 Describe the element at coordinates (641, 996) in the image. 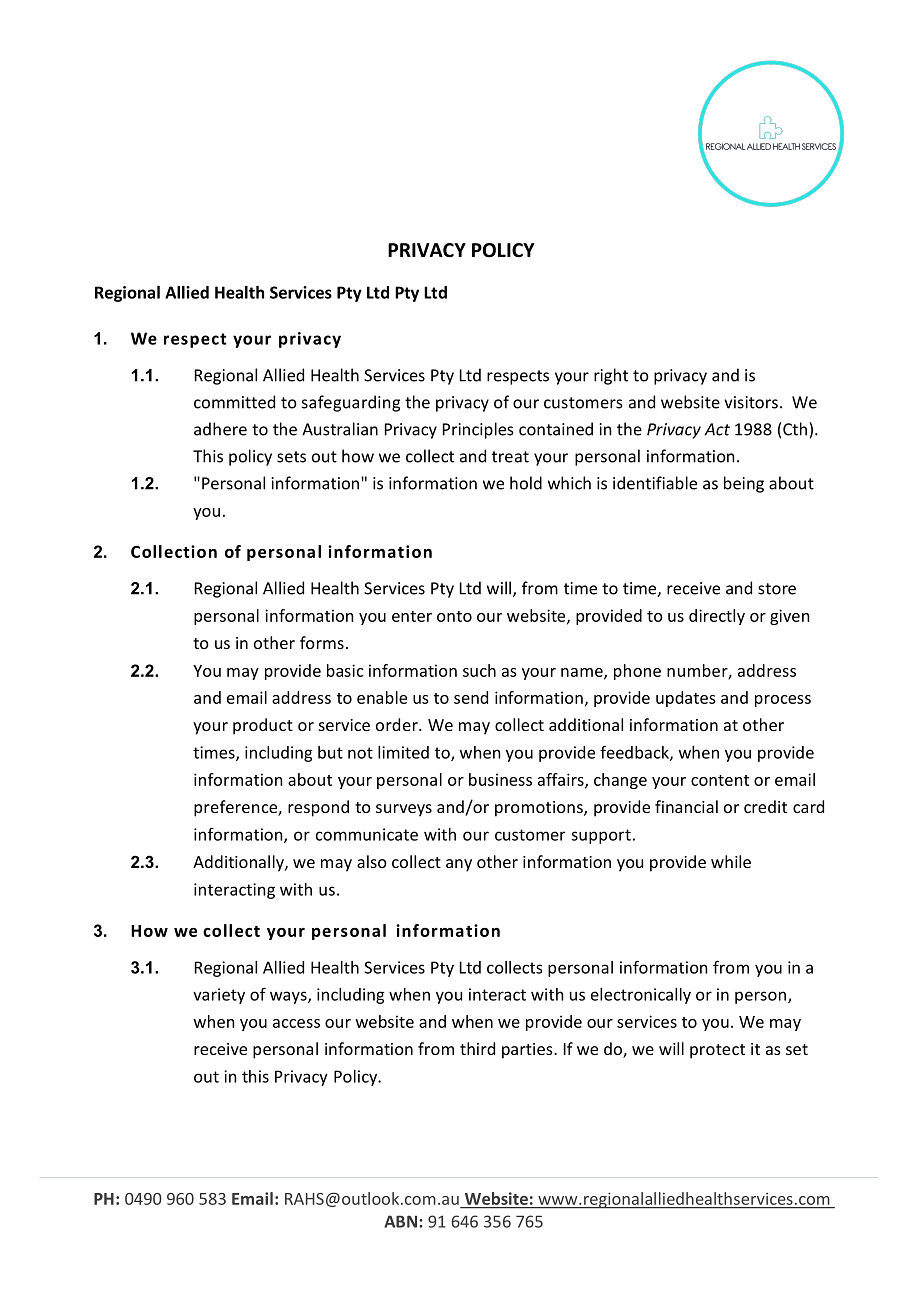

I see `electronically` at that location.
